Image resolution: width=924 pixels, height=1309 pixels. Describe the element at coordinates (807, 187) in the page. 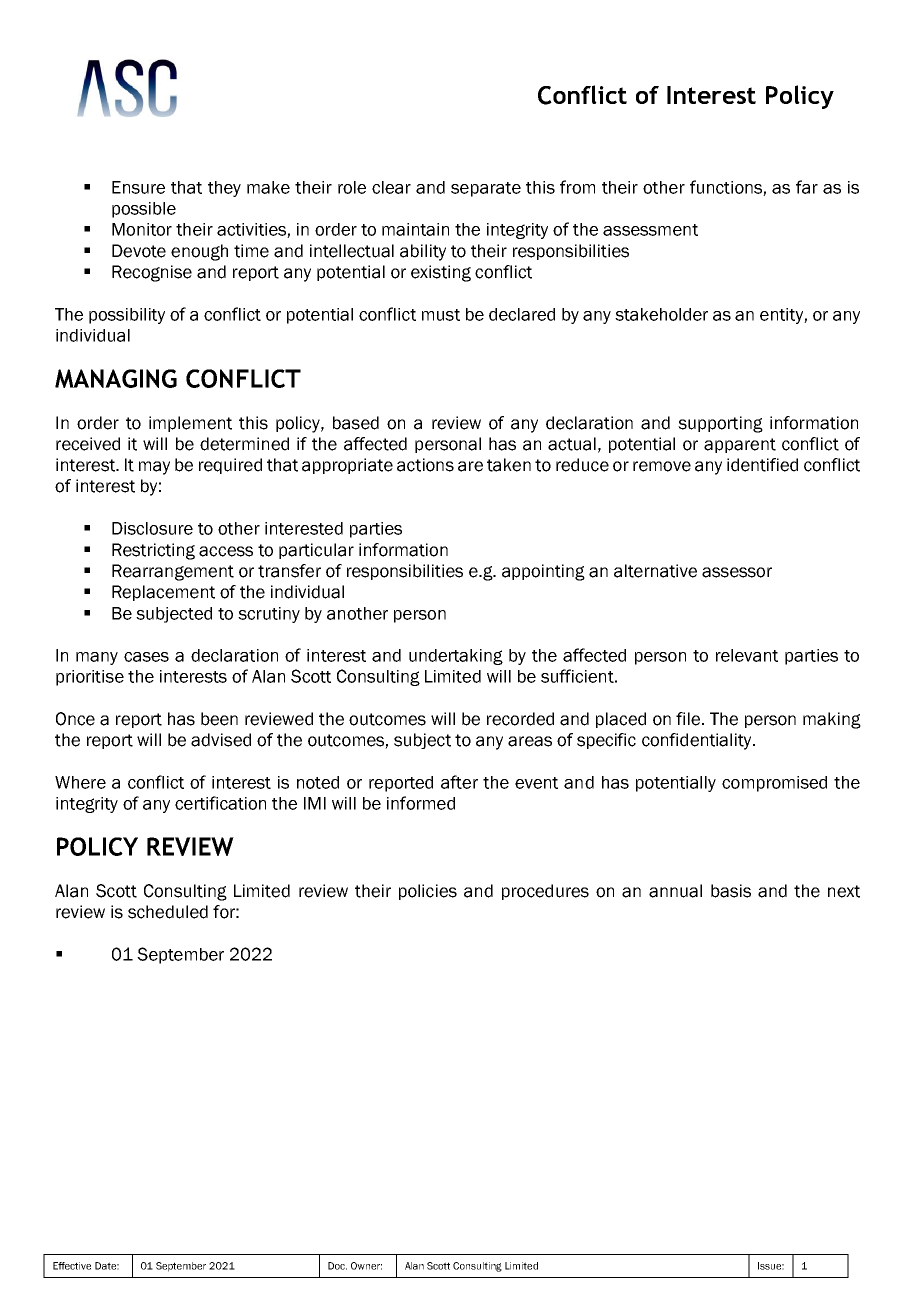

I see `far` at that location.
